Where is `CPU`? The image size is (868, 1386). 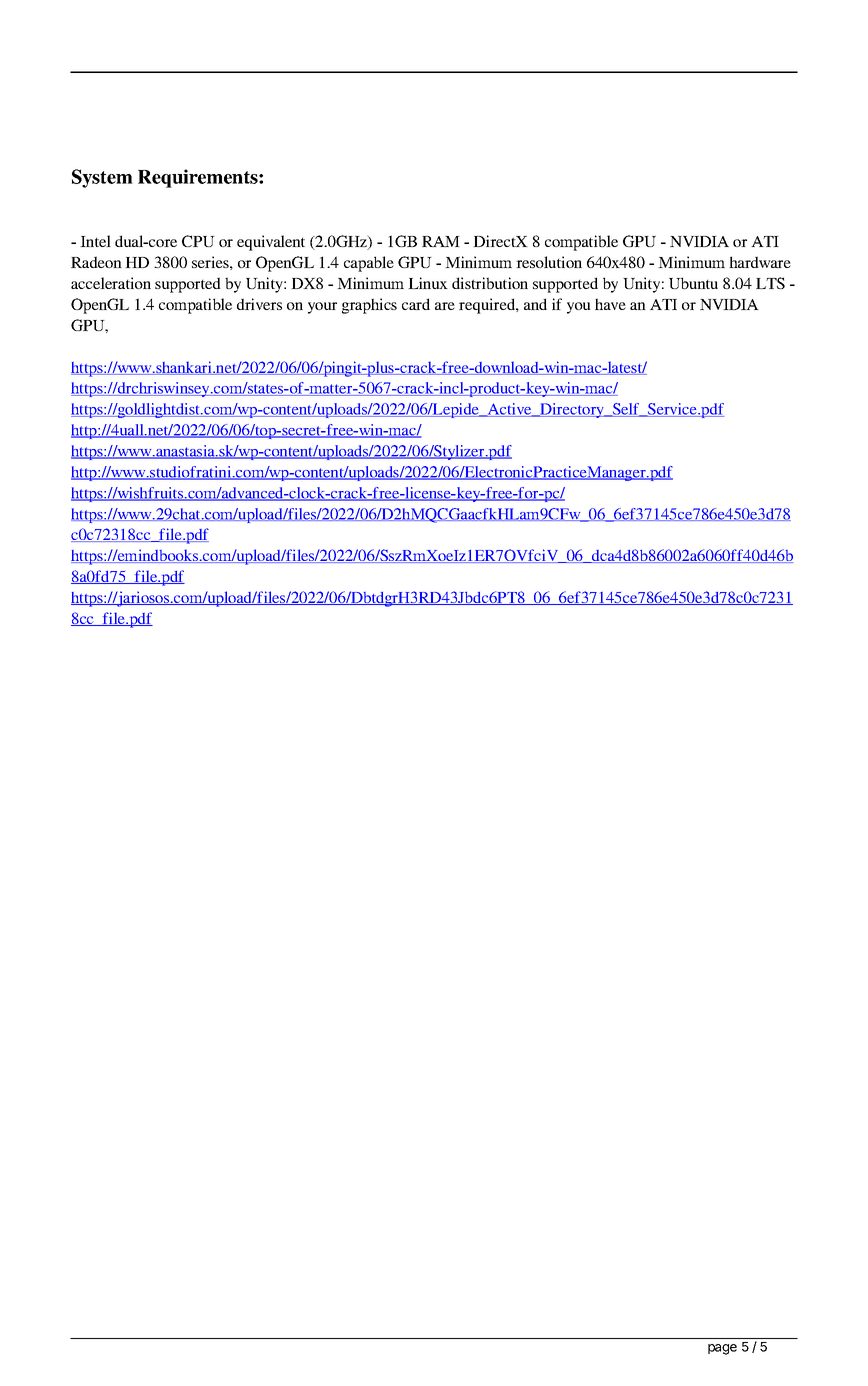
CPU is located at coordinates (198, 241).
